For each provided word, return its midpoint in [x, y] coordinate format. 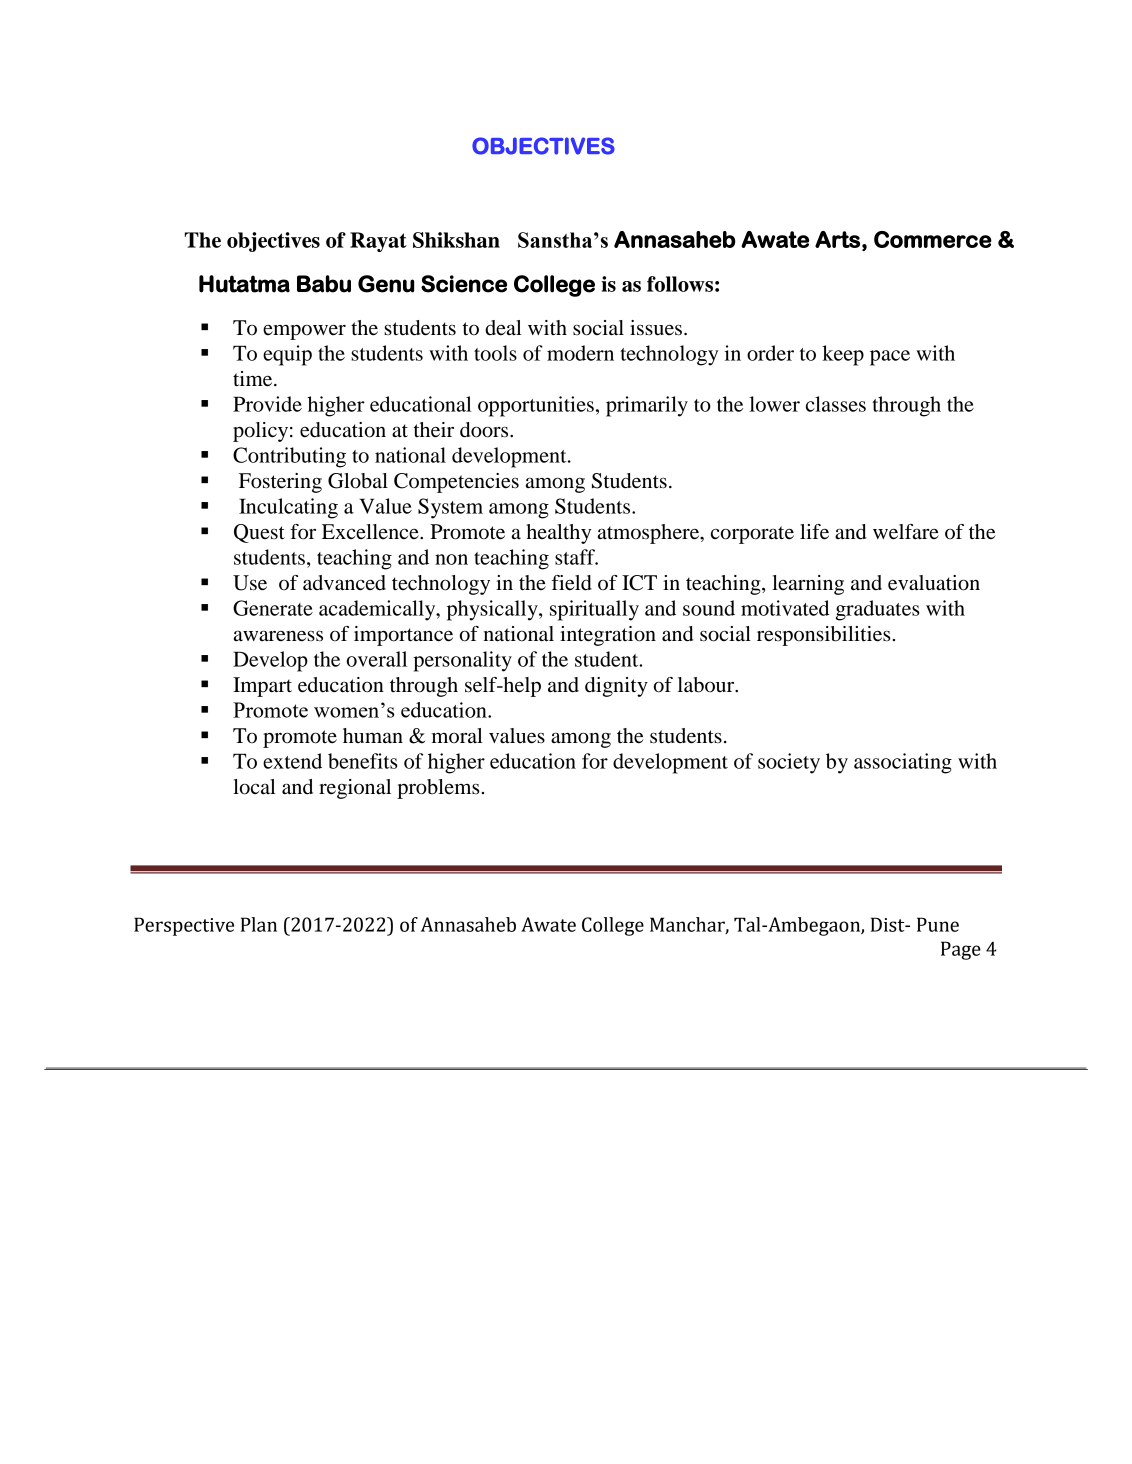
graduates [878, 610]
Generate [273, 608]
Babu [324, 284]
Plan [259, 924]
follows [680, 284]
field [572, 583]
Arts [837, 239]
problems [438, 789]
